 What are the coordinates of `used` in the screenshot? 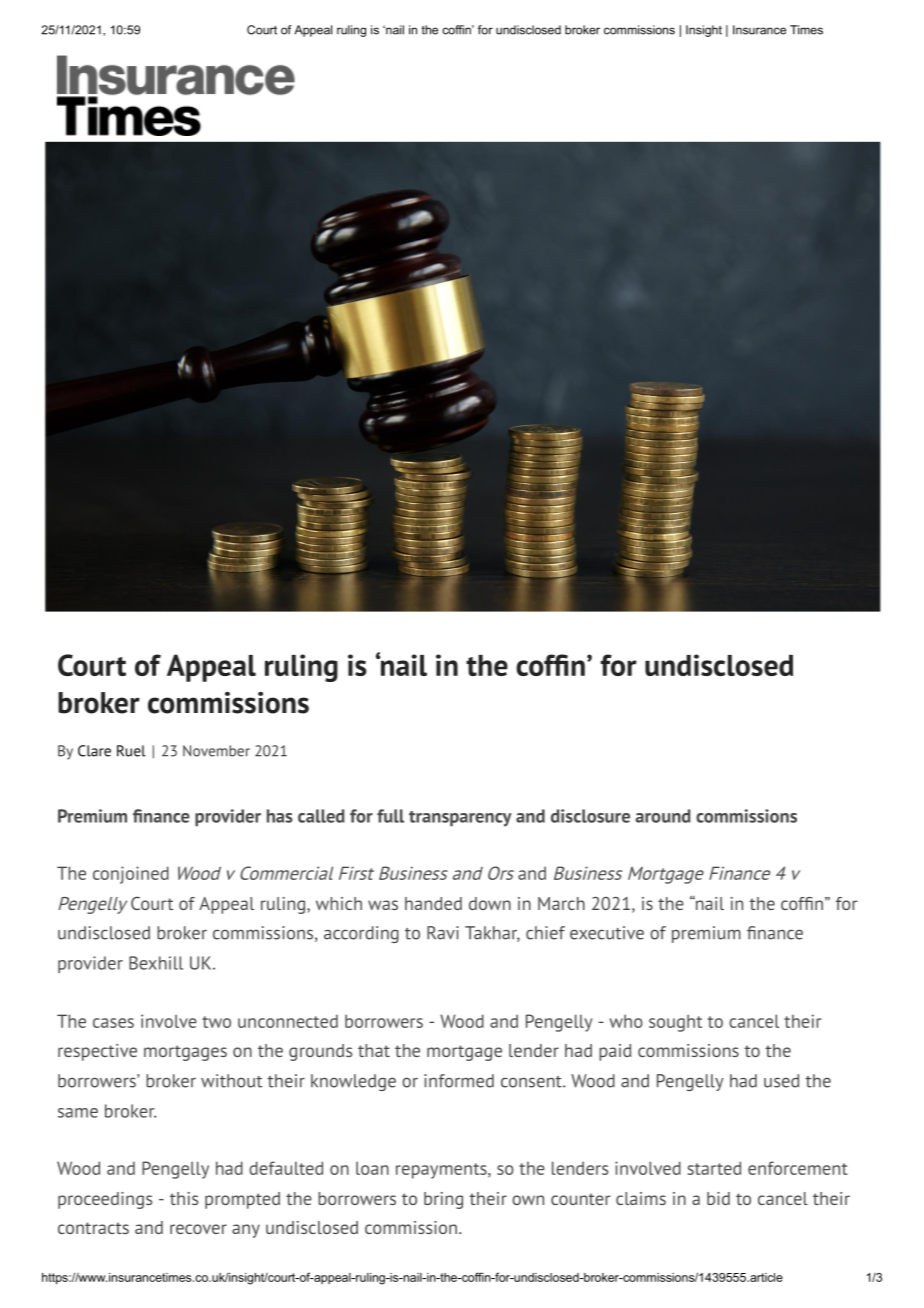 It's located at (781, 1081).
